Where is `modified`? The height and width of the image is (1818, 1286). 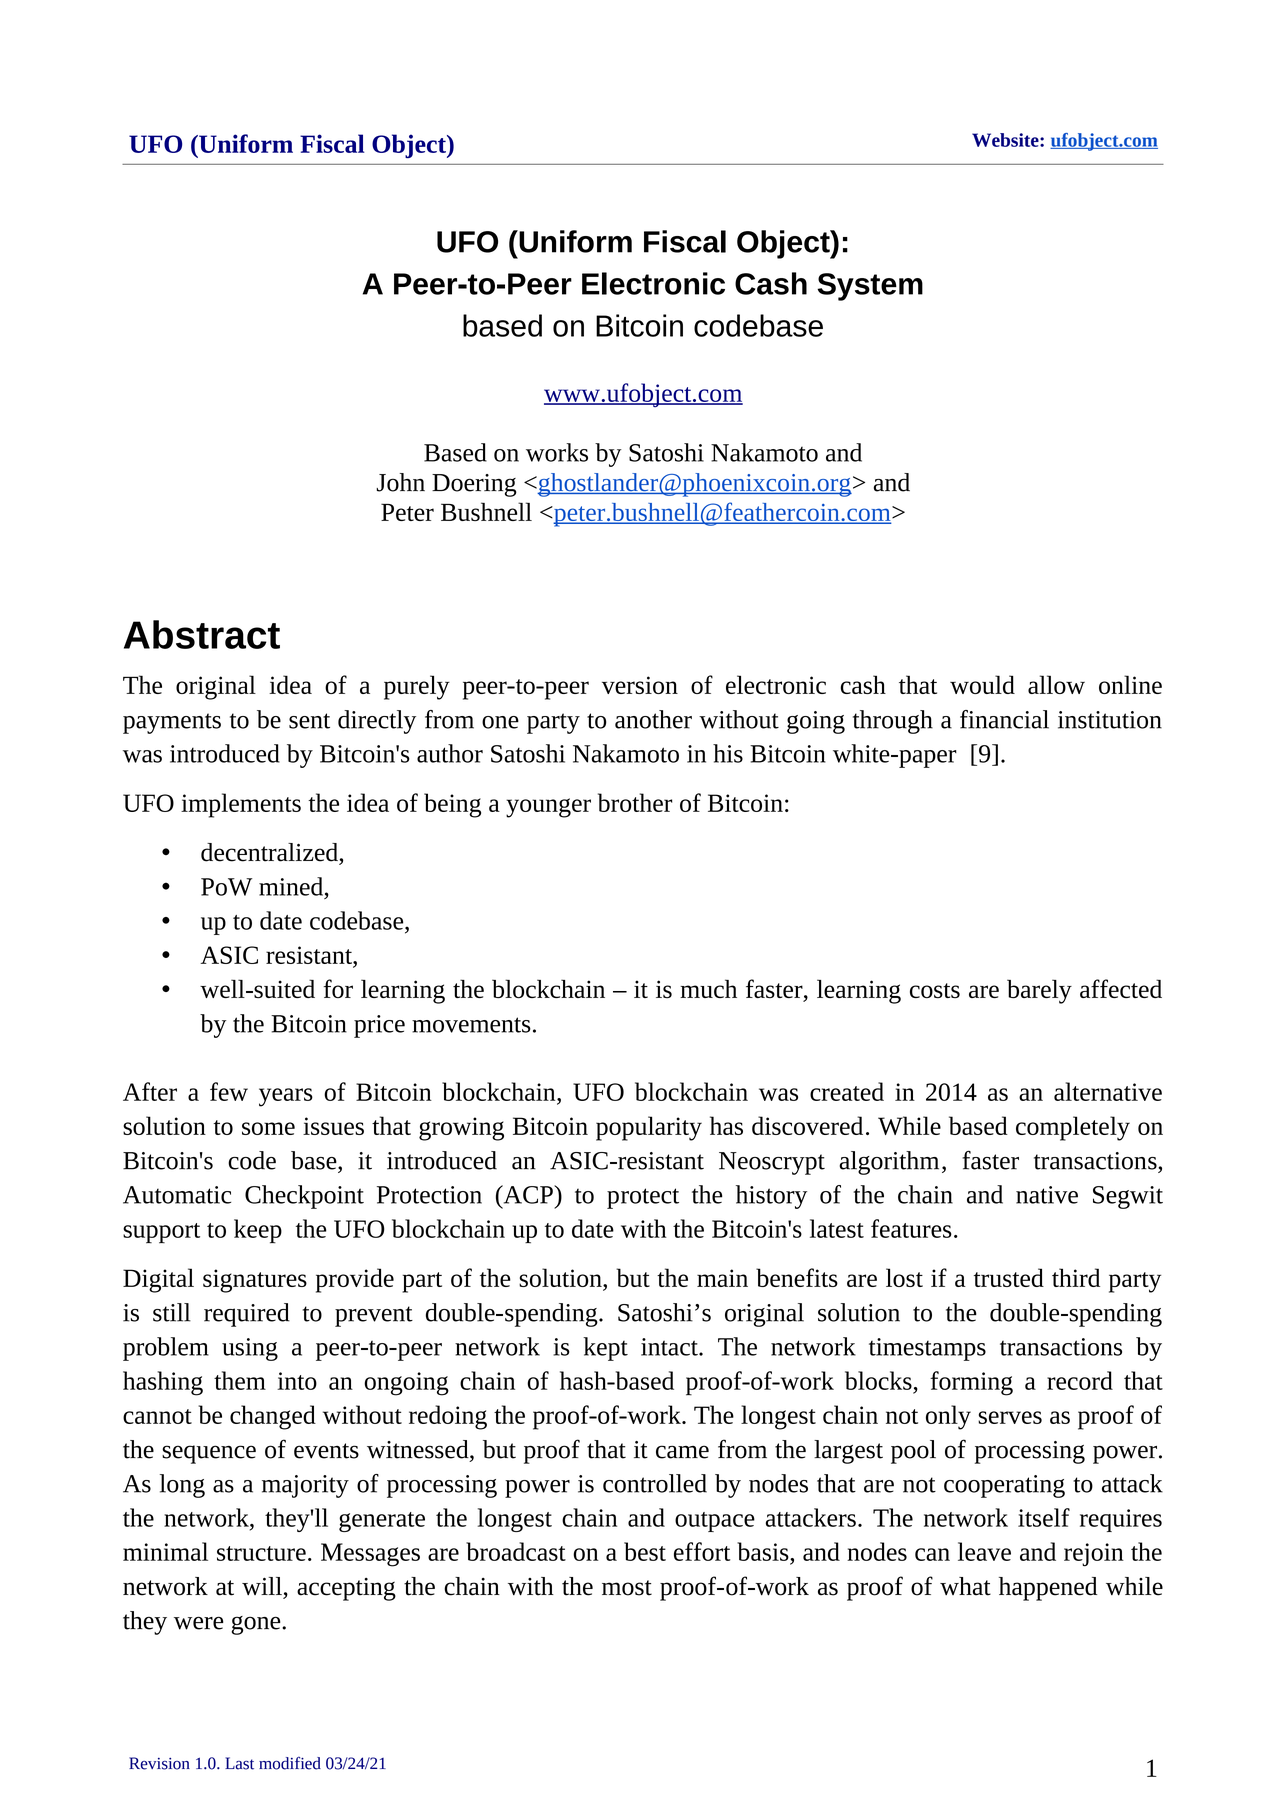 modified is located at coordinates (290, 1763).
